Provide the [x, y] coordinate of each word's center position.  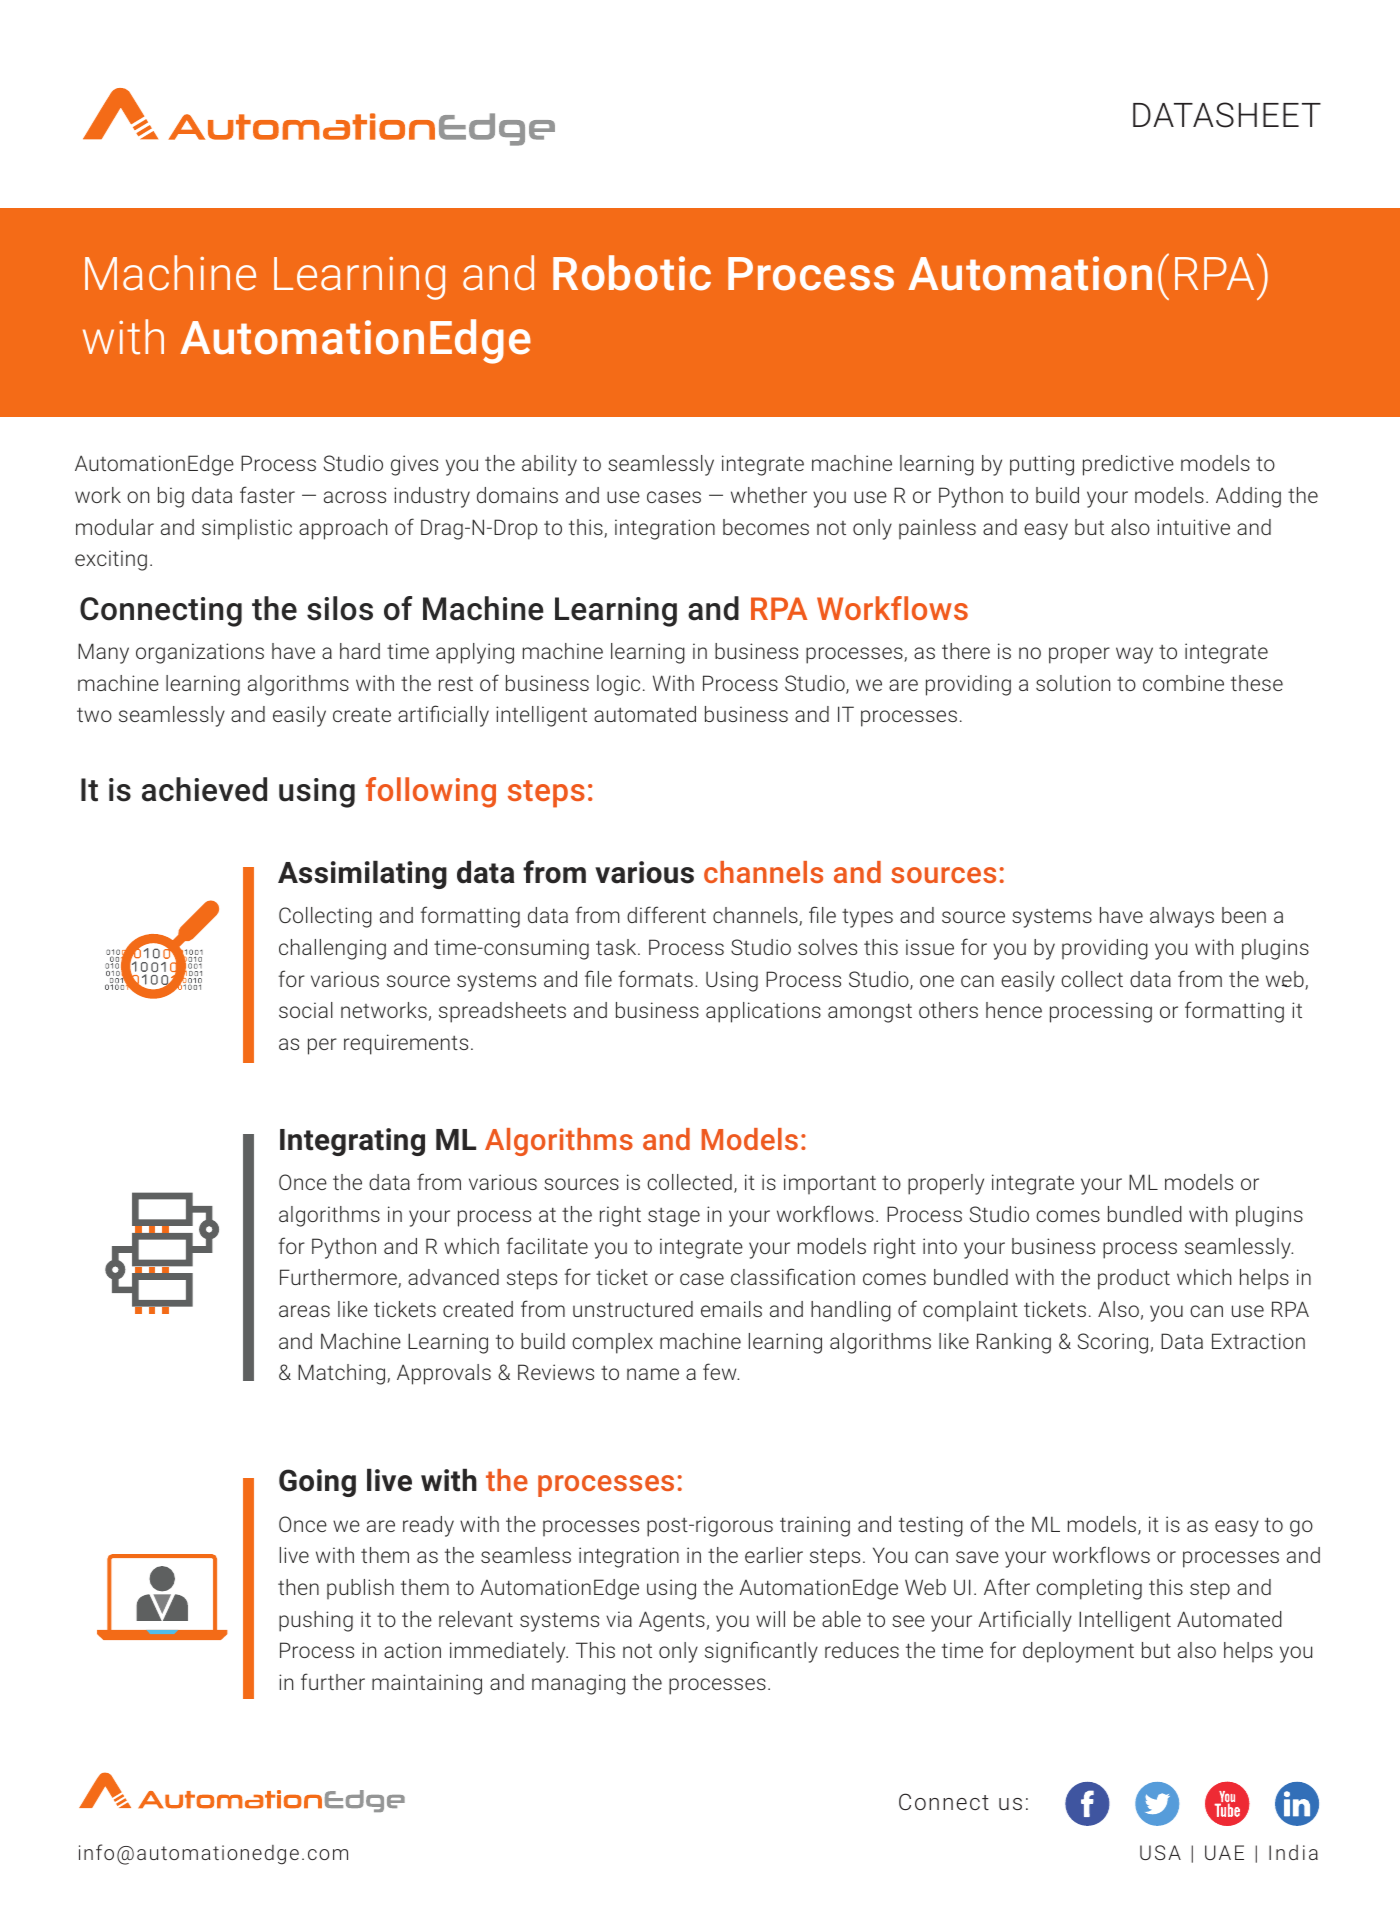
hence [1014, 1010]
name [653, 1374]
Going [317, 1483]
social [306, 1010]
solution [1073, 683]
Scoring [1113, 1343]
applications [763, 1012]
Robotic [632, 273]
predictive [1128, 465]
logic [618, 685]
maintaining [427, 1684]
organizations [200, 653]
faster [267, 494]
